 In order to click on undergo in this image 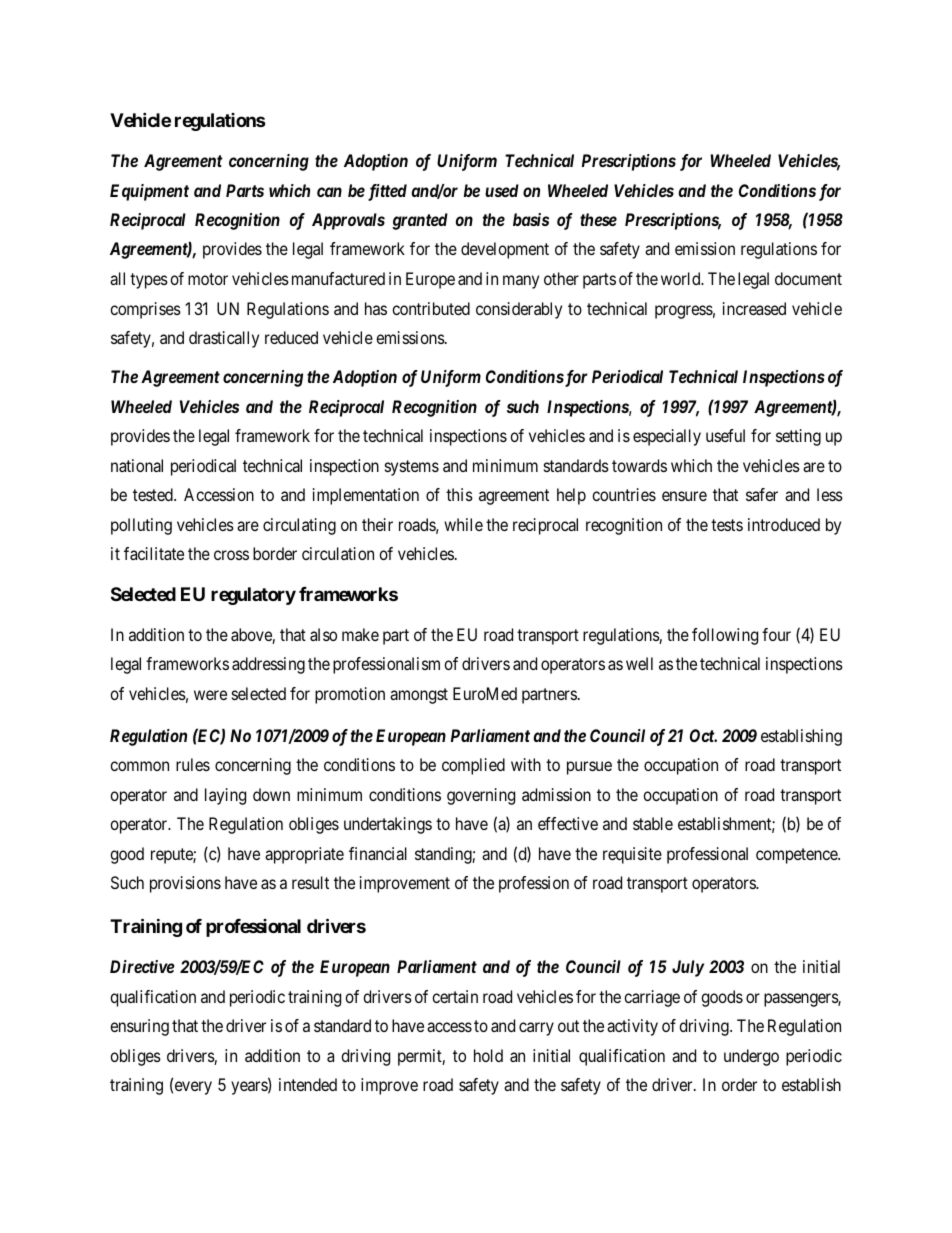, I will do `click(751, 1057)`.
